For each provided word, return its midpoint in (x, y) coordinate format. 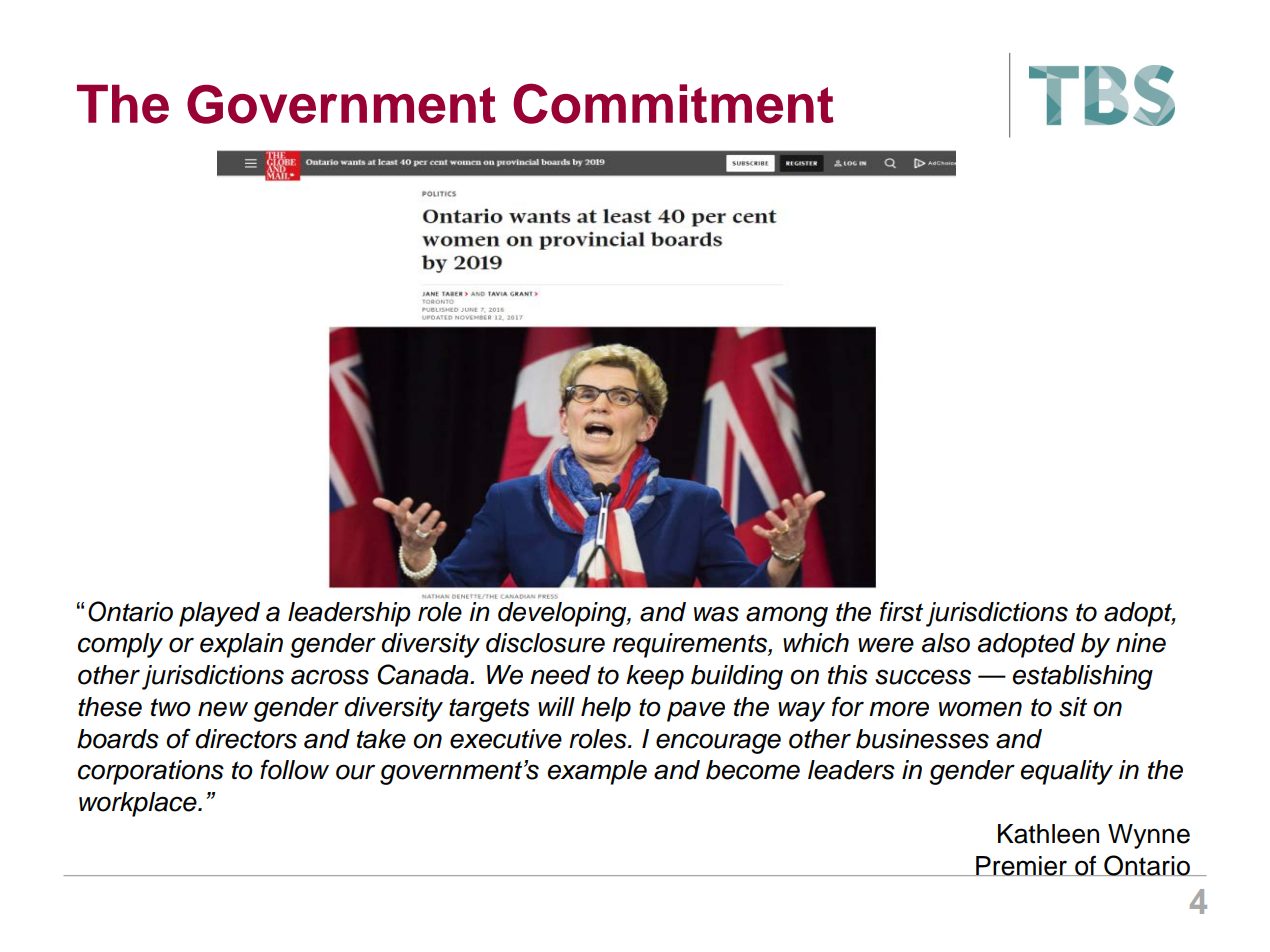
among (787, 616)
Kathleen (1048, 834)
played (219, 614)
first (901, 611)
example (597, 772)
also (946, 643)
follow (294, 769)
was (716, 614)
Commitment (673, 103)
